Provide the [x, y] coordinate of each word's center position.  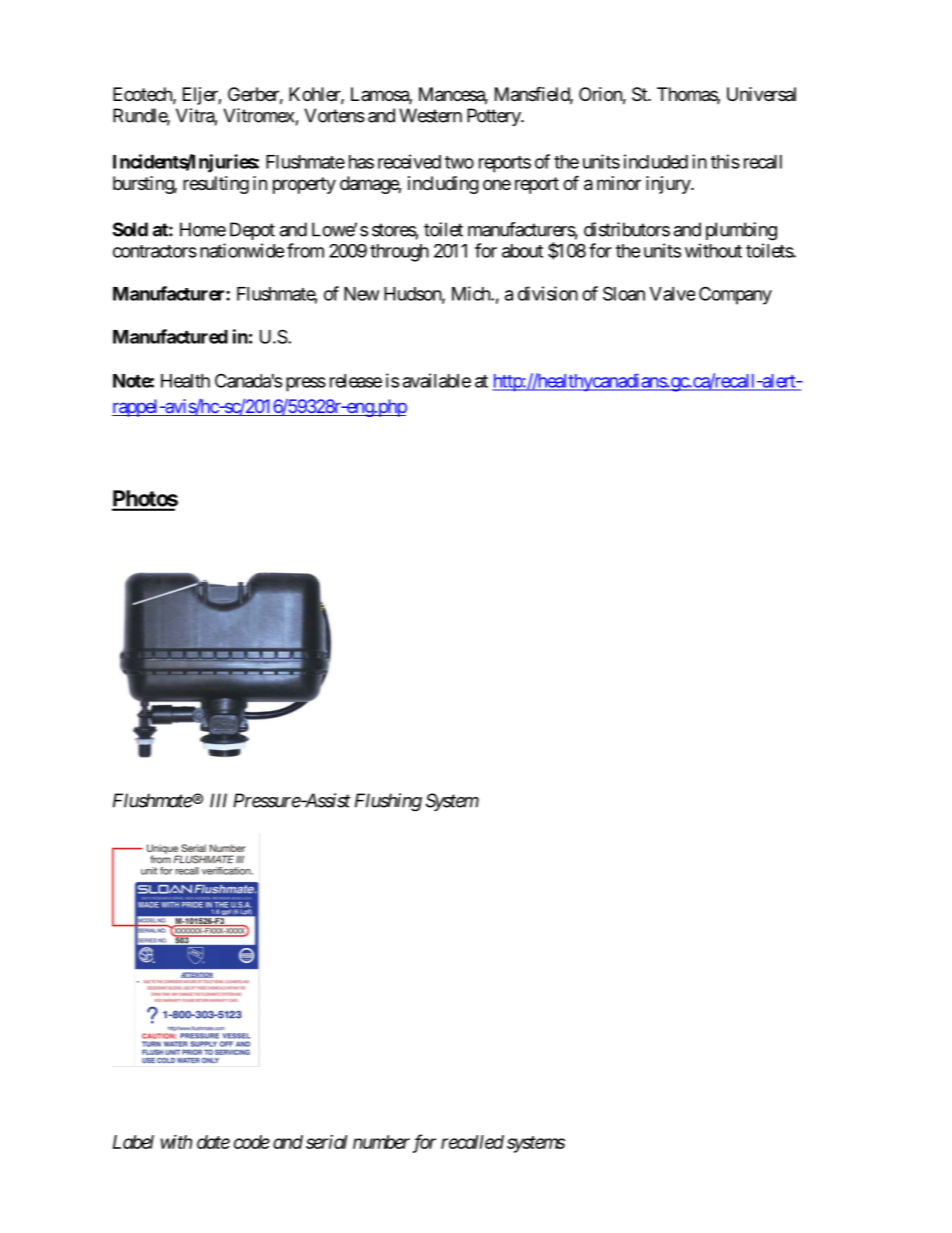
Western [430, 115]
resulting [216, 185]
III [218, 800]
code [252, 1142]
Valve [672, 294]
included [656, 161]
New [362, 294]
